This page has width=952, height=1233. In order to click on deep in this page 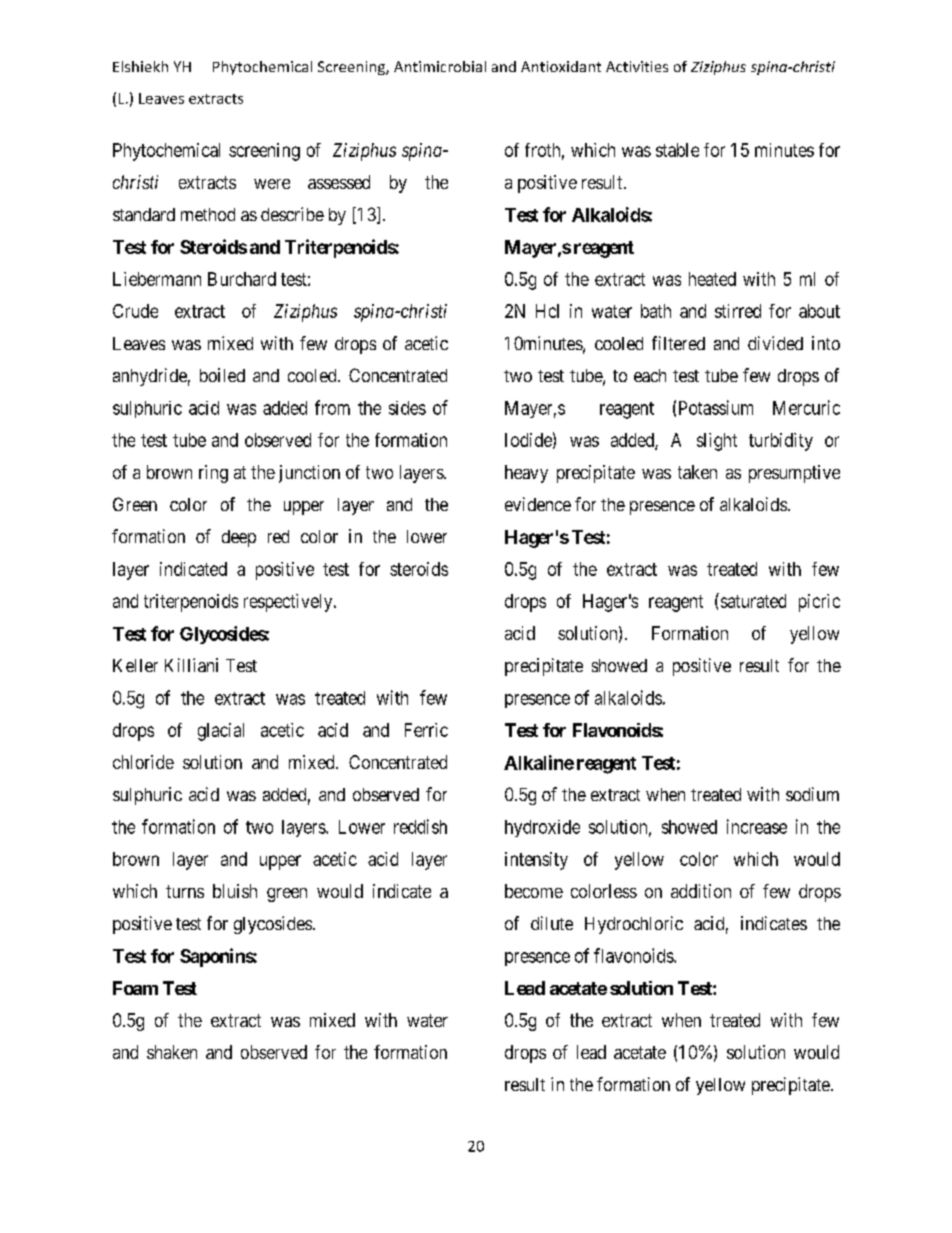, I will do `click(239, 538)`.
